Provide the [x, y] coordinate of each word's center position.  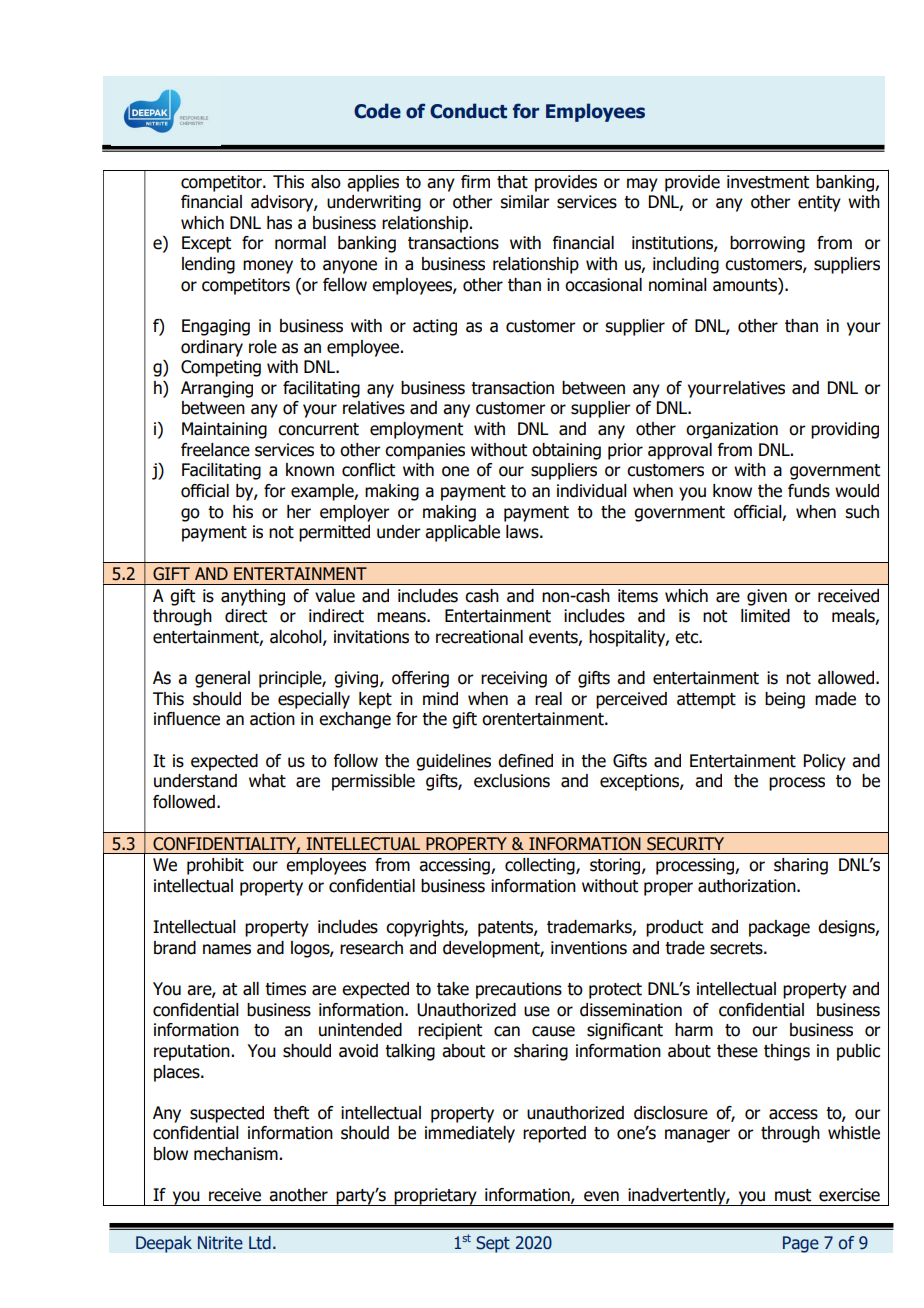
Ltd [260, 1243]
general [222, 679]
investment [768, 182]
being [785, 700]
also [326, 182]
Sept [493, 1244]
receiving [514, 679]
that [512, 182]
